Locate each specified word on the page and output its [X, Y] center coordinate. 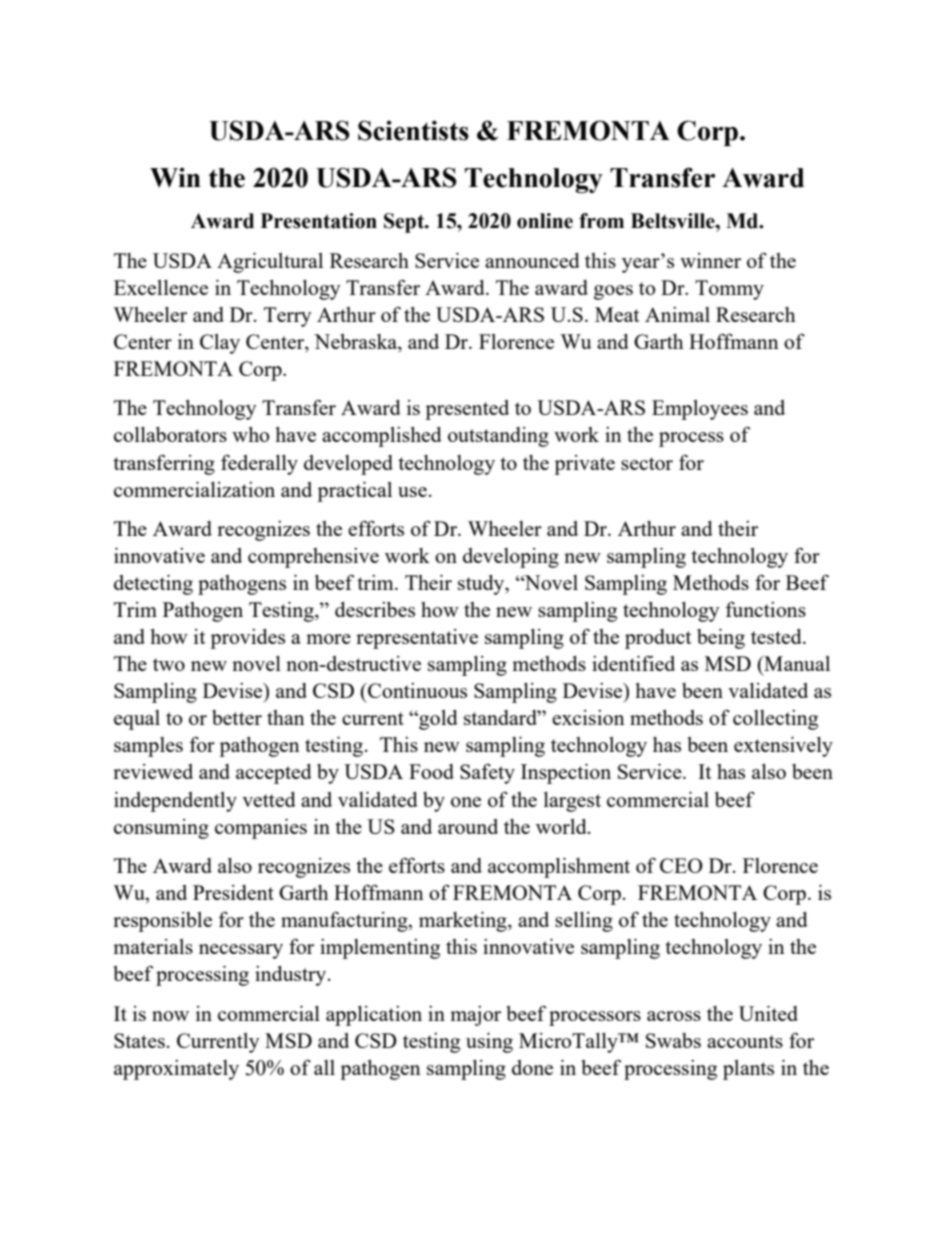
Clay [220, 344]
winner [710, 260]
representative [417, 639]
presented [467, 410]
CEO [681, 865]
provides [247, 639]
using [489, 1043]
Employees [700, 410]
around [468, 826]
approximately [176, 1070]
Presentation [319, 221]
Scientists [413, 130]
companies [261, 829]
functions [765, 609]
